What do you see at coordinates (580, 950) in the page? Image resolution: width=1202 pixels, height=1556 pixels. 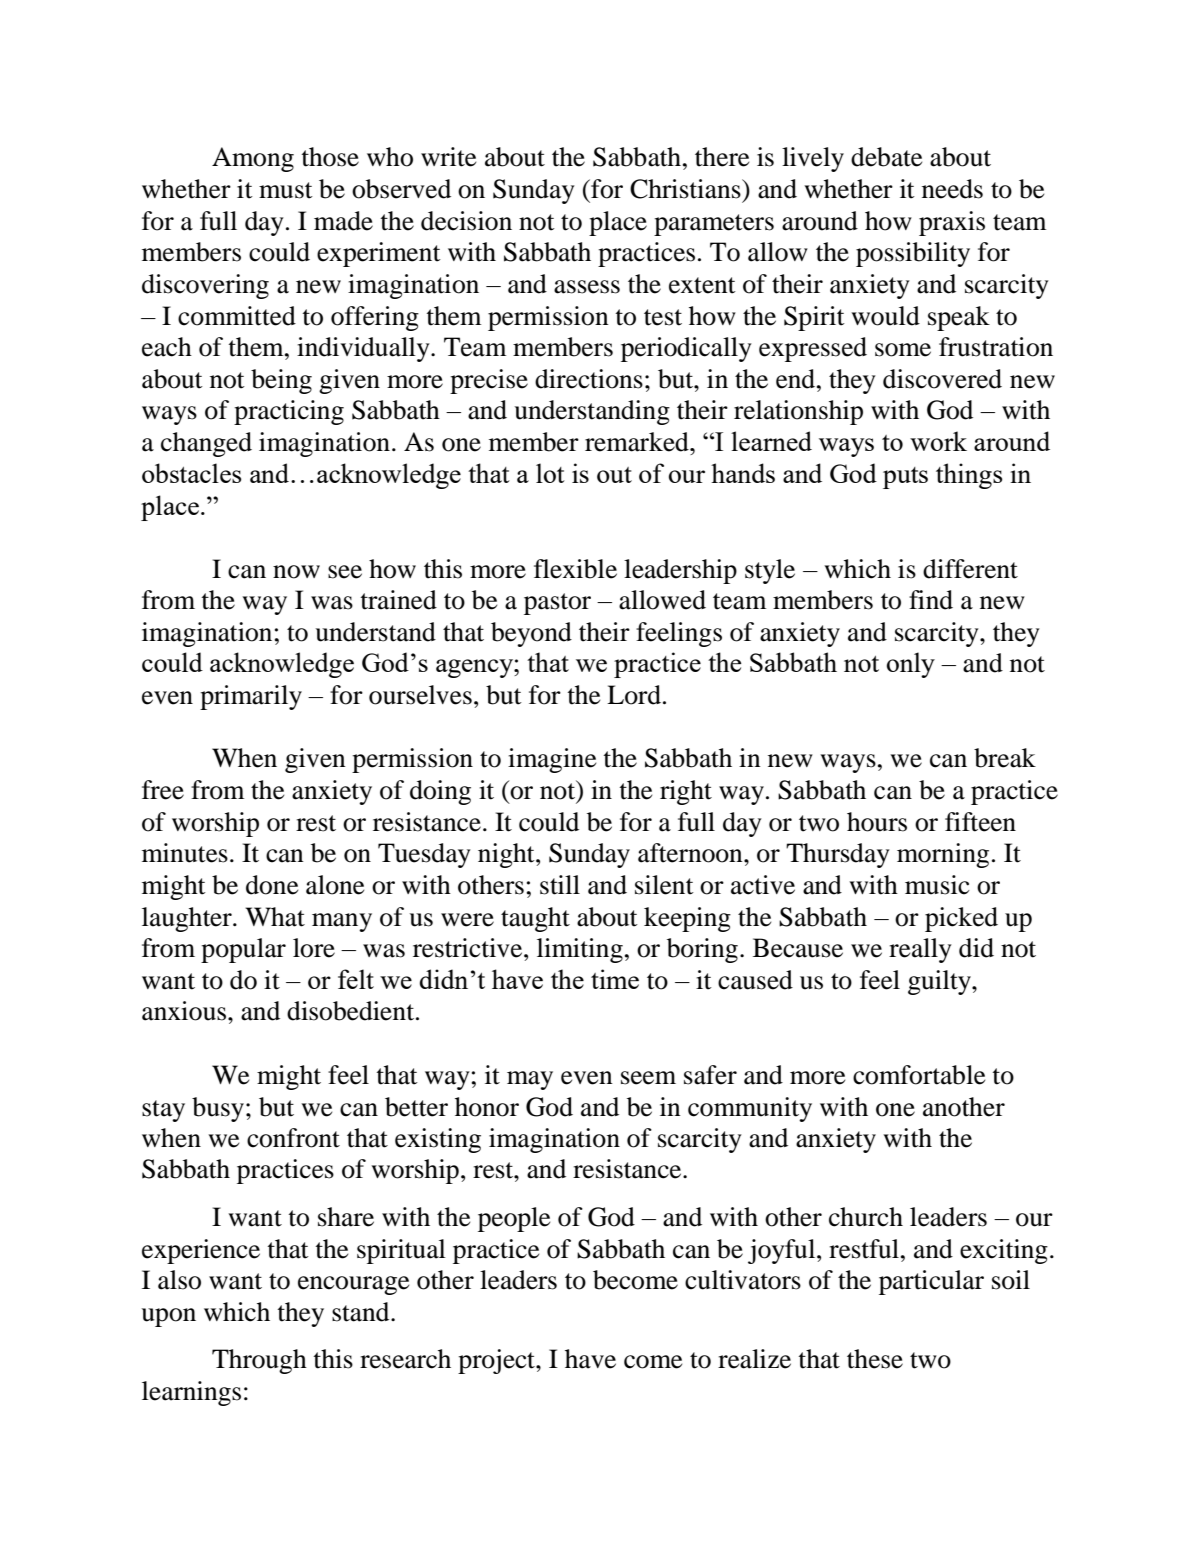 I see `limiting` at bounding box center [580, 950].
